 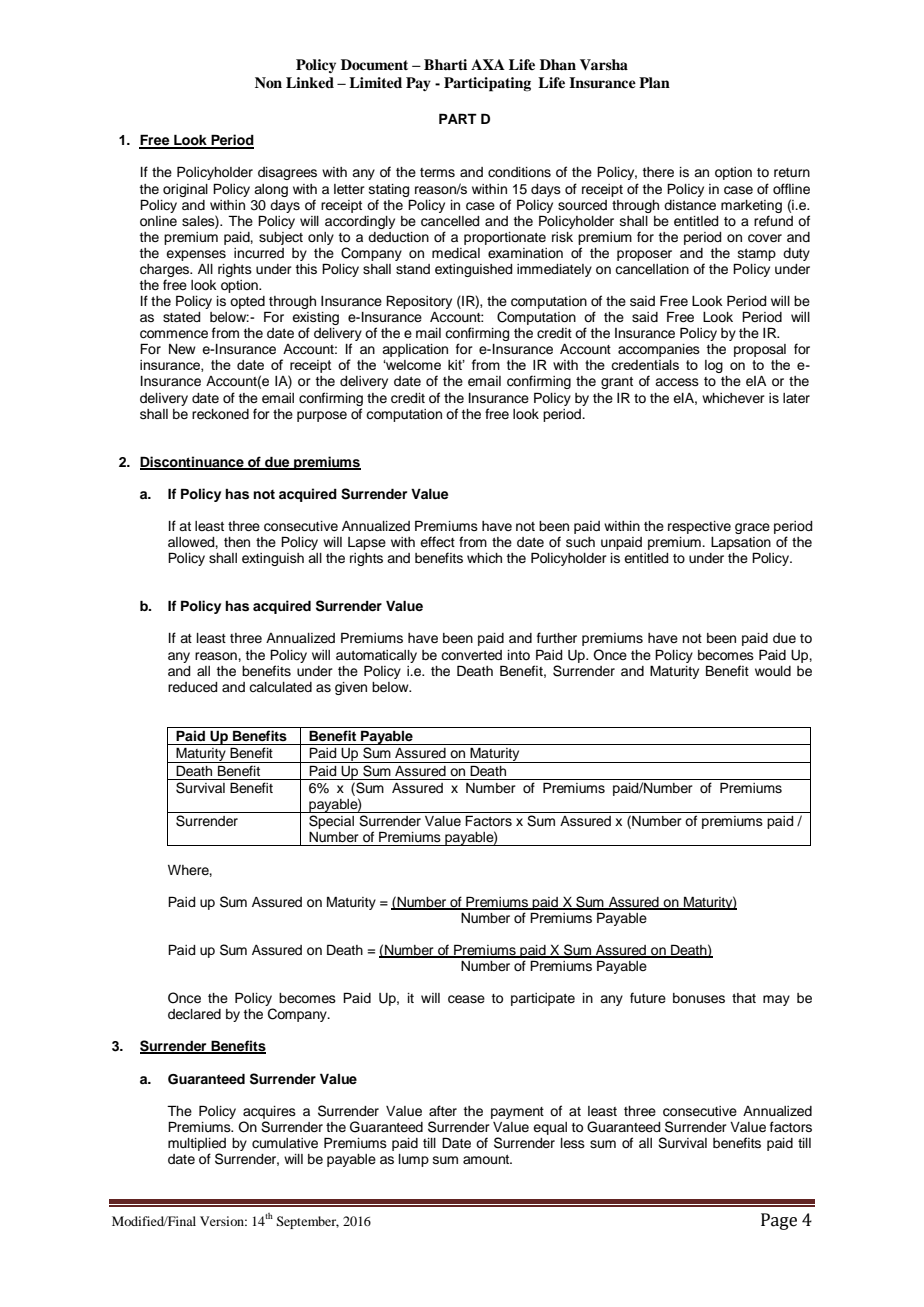 What do you see at coordinates (268, 82) in the screenshot?
I see `Non` at bounding box center [268, 82].
